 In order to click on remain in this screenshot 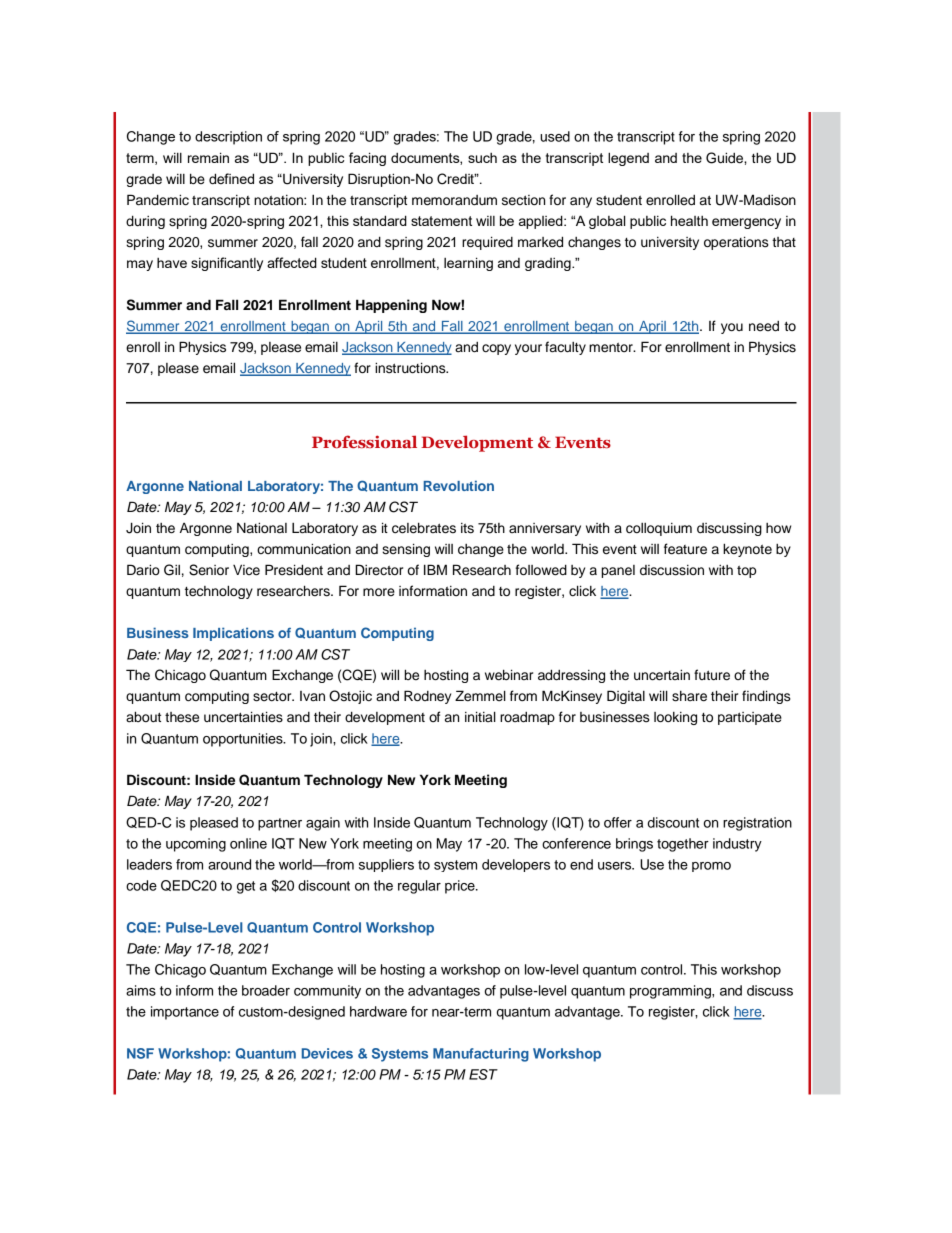, I will do `click(208, 157)`.
